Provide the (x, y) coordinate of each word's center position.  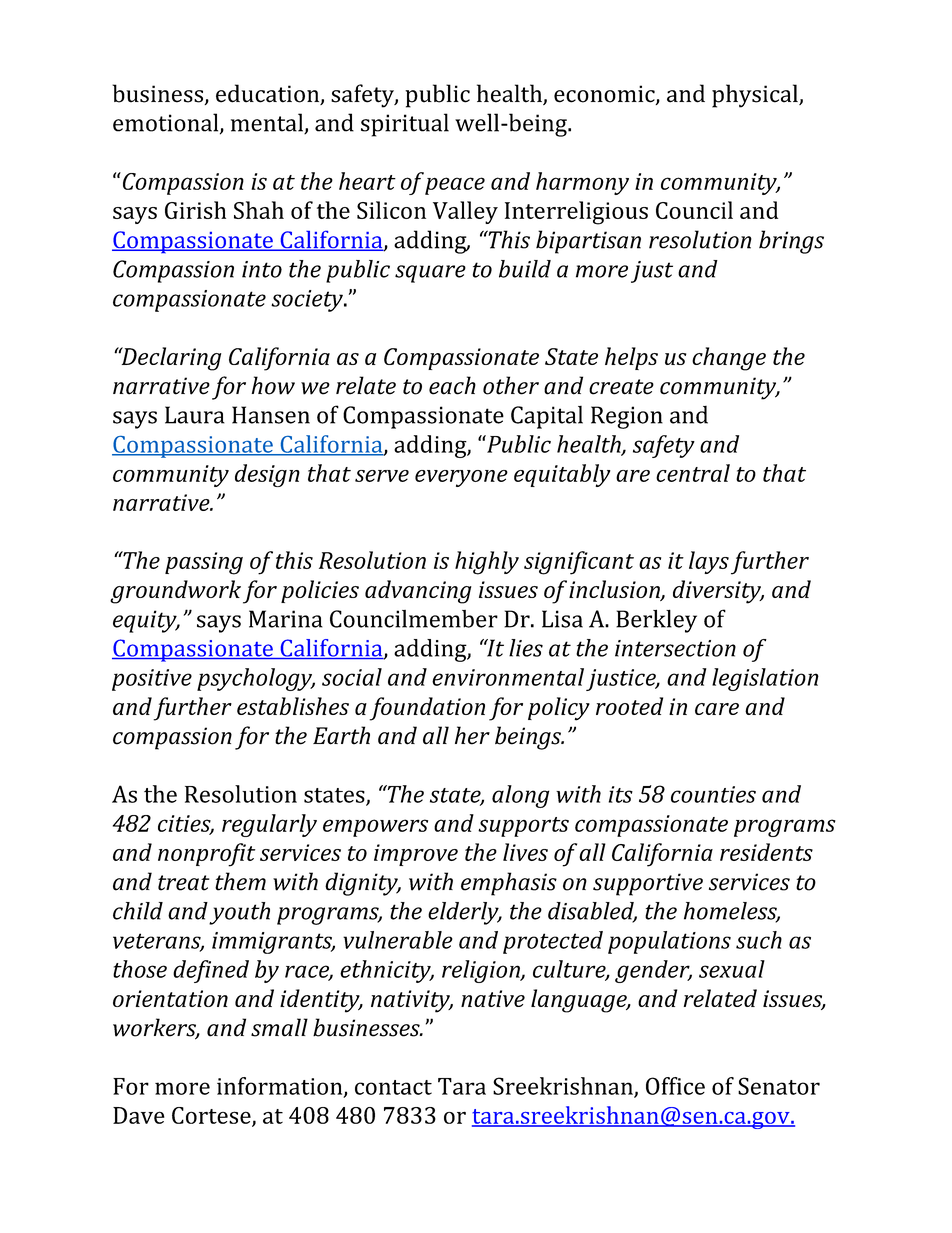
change (729, 359)
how (273, 385)
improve (416, 855)
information (281, 1087)
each (452, 385)
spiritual (405, 125)
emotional (167, 123)
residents (766, 852)
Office (675, 1086)
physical (756, 96)
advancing (418, 592)
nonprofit (206, 855)
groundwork (175, 592)
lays (709, 562)
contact (393, 1087)
